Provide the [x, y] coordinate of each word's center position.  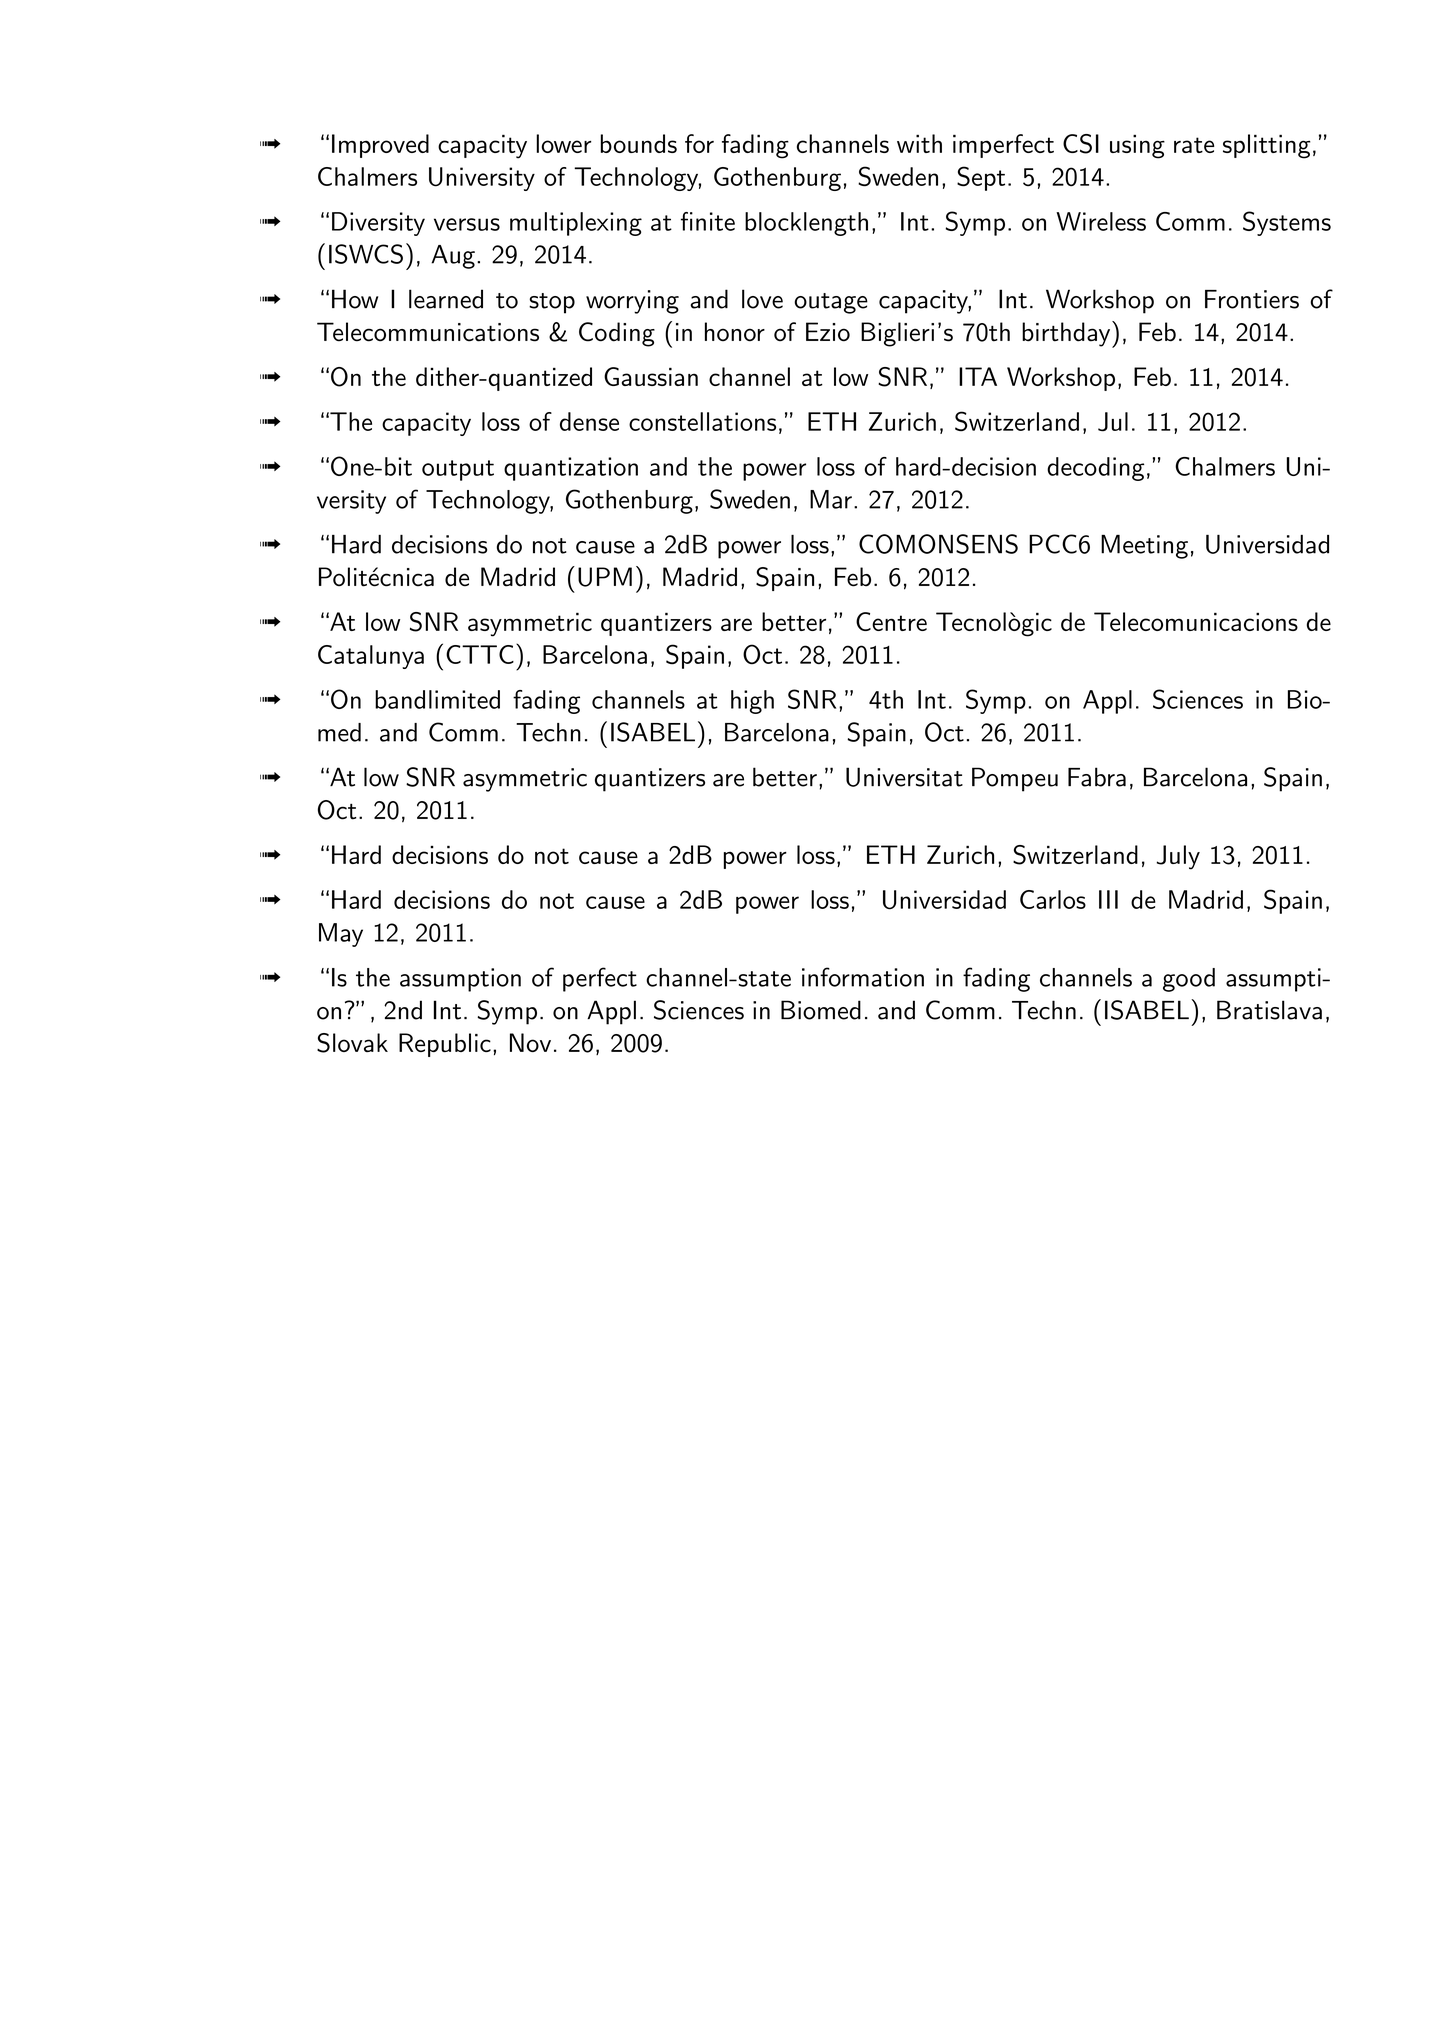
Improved [380, 146]
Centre [891, 621]
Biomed [821, 1010]
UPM [605, 577]
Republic [445, 1045]
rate [1194, 145]
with [919, 143]
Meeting [1144, 547]
